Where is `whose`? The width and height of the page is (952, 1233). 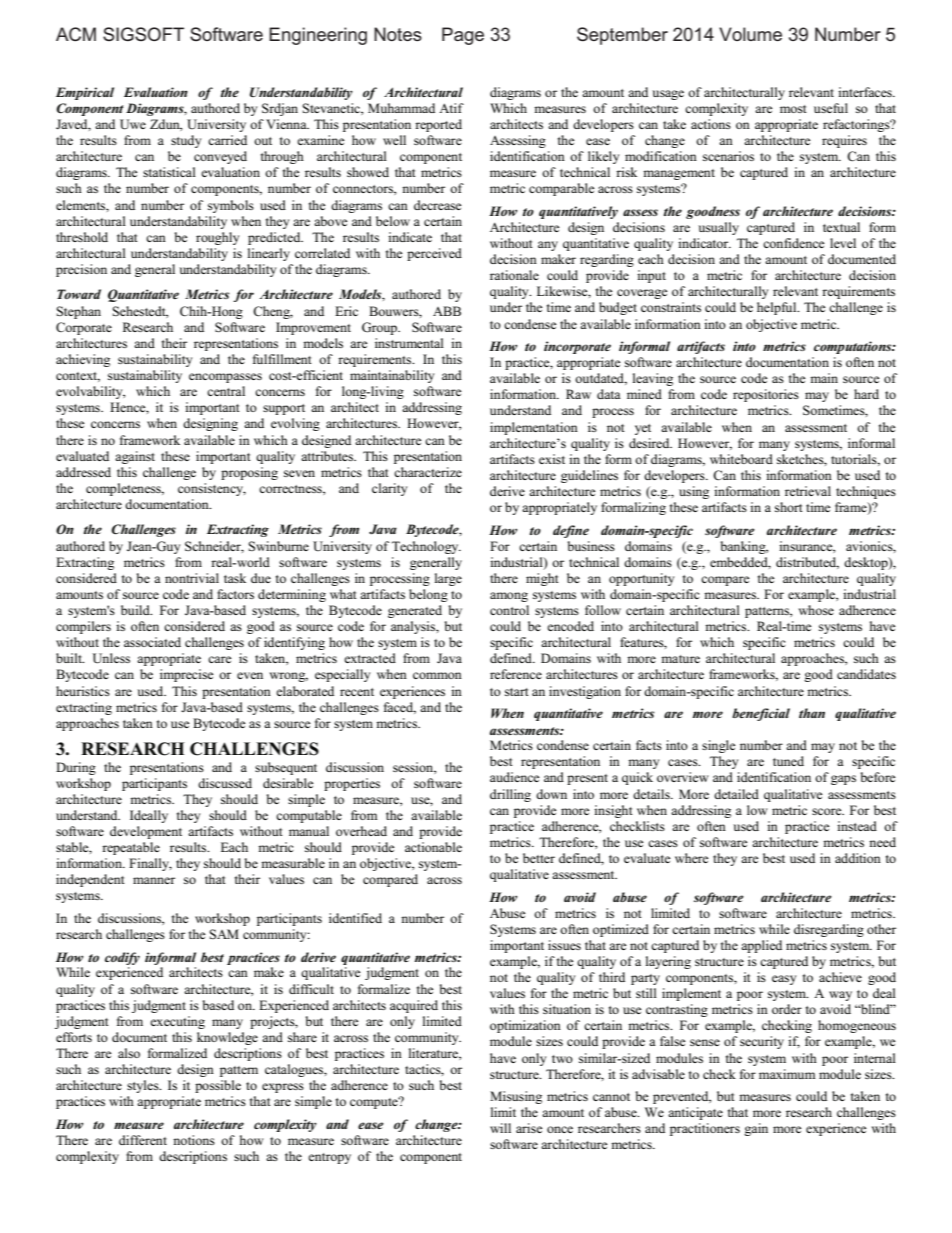
whose is located at coordinates (816, 610).
